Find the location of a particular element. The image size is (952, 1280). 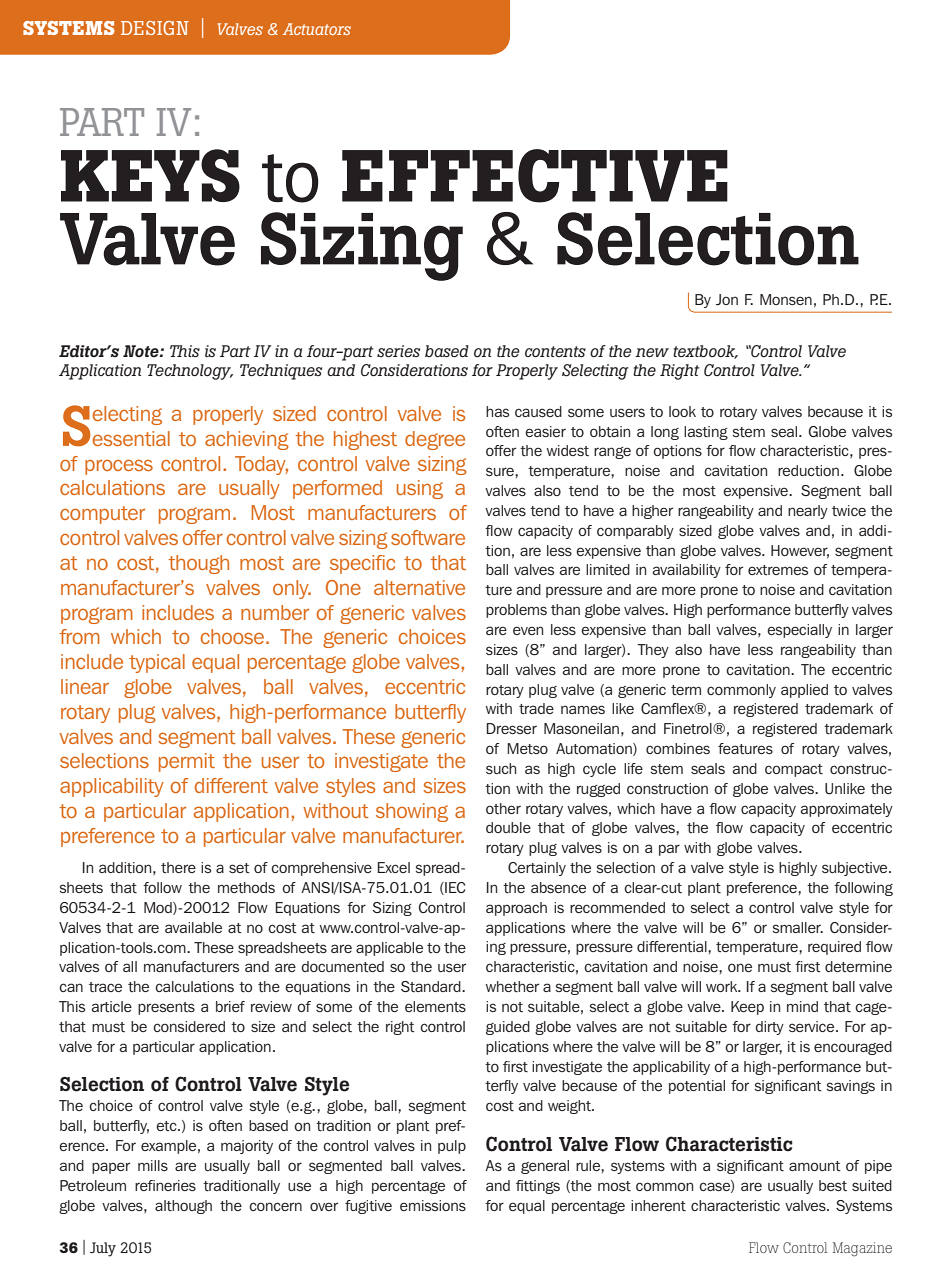

there is located at coordinates (178, 867).
